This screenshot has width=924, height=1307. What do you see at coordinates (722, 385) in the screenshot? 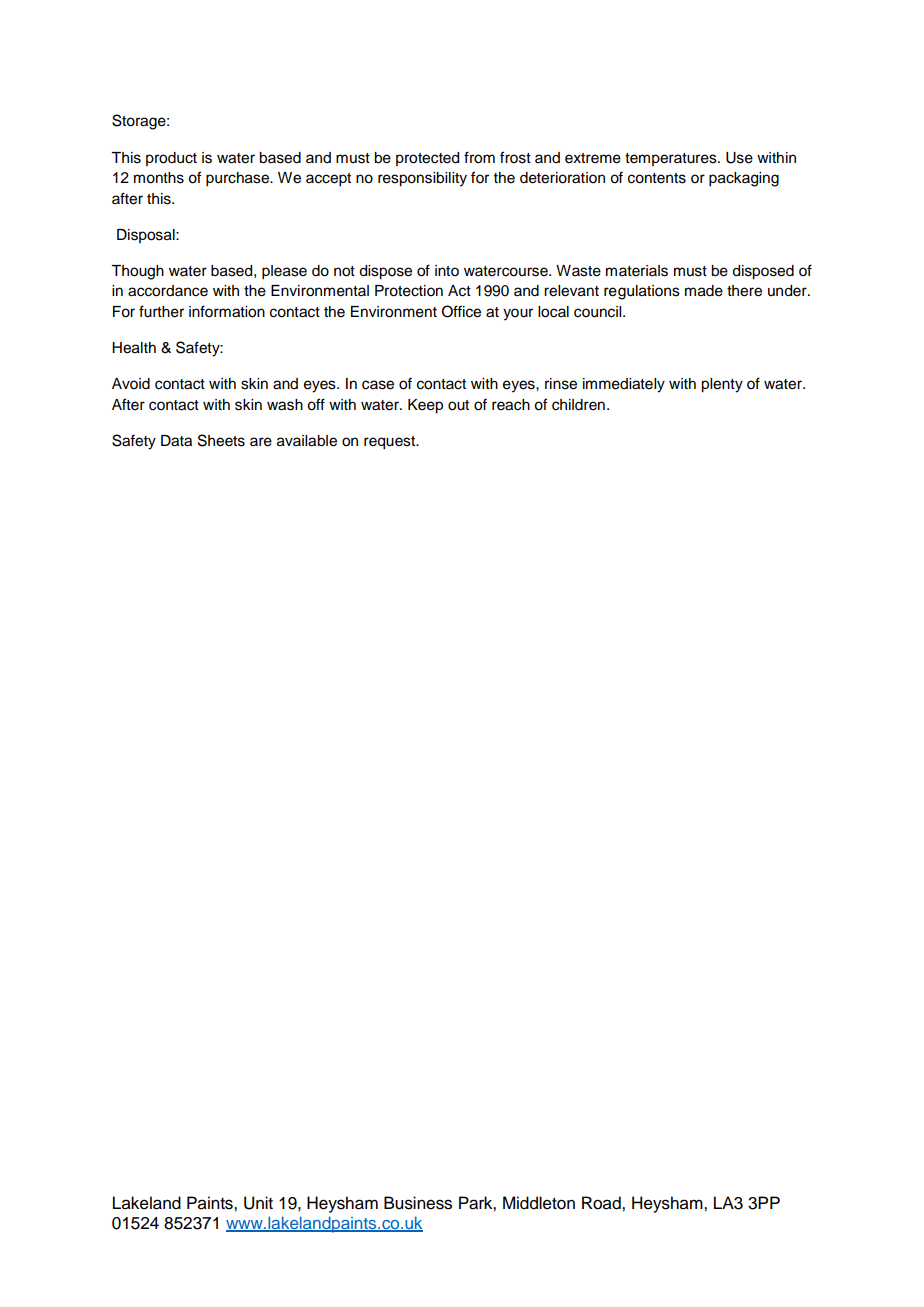
I see `plenty` at bounding box center [722, 385].
